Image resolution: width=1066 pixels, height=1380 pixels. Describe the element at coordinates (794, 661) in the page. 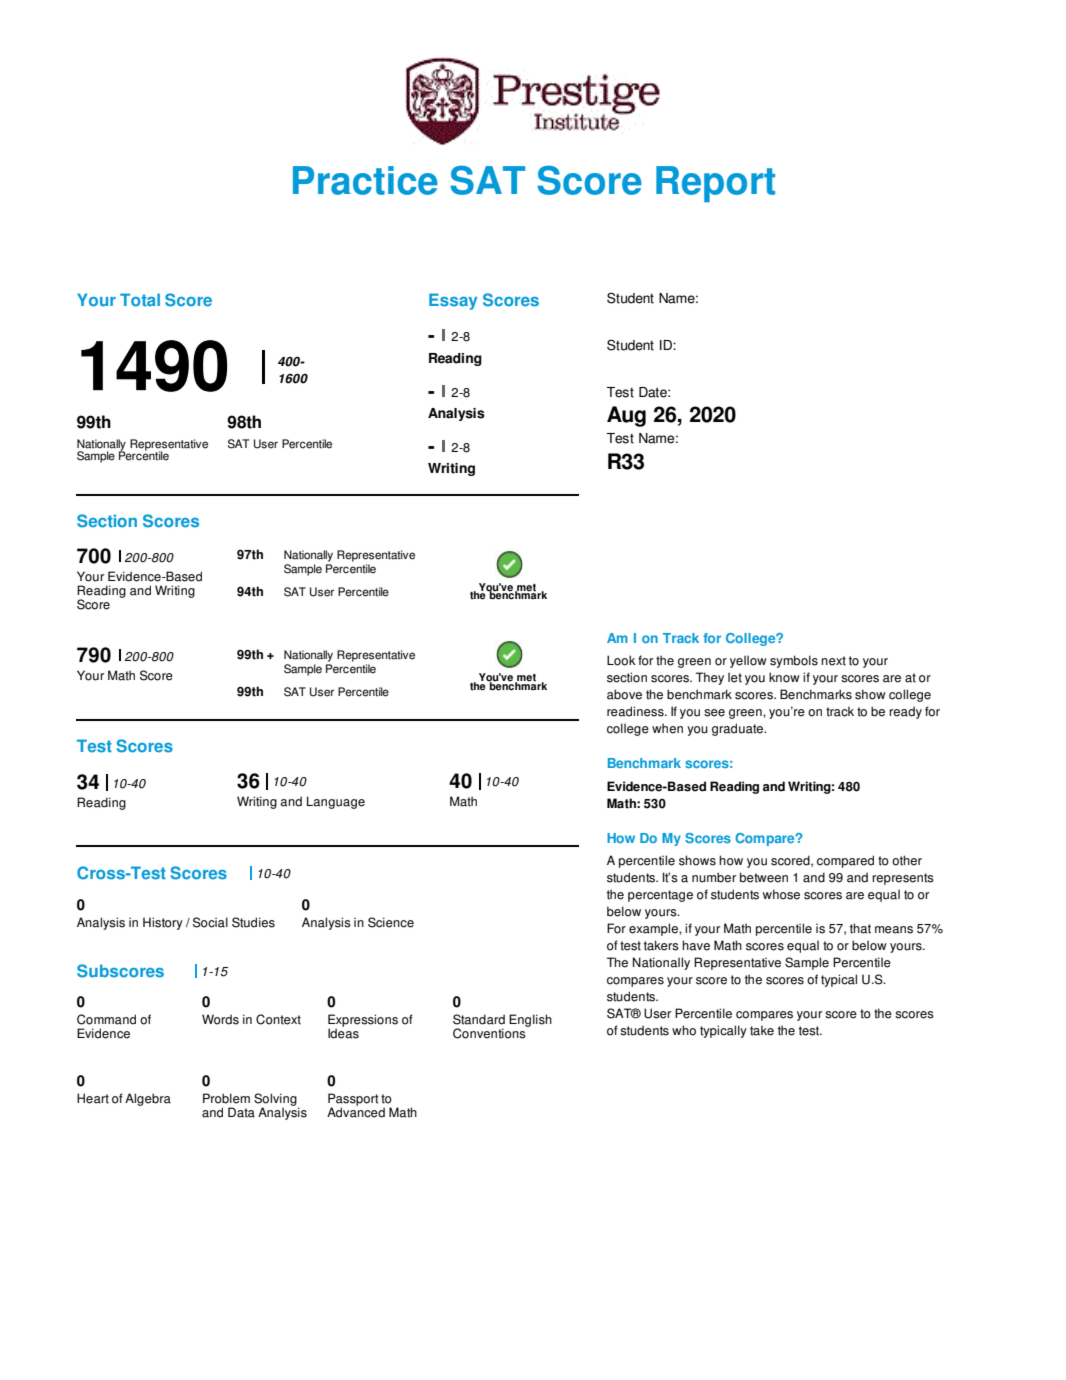

I see `symbols` at that location.
